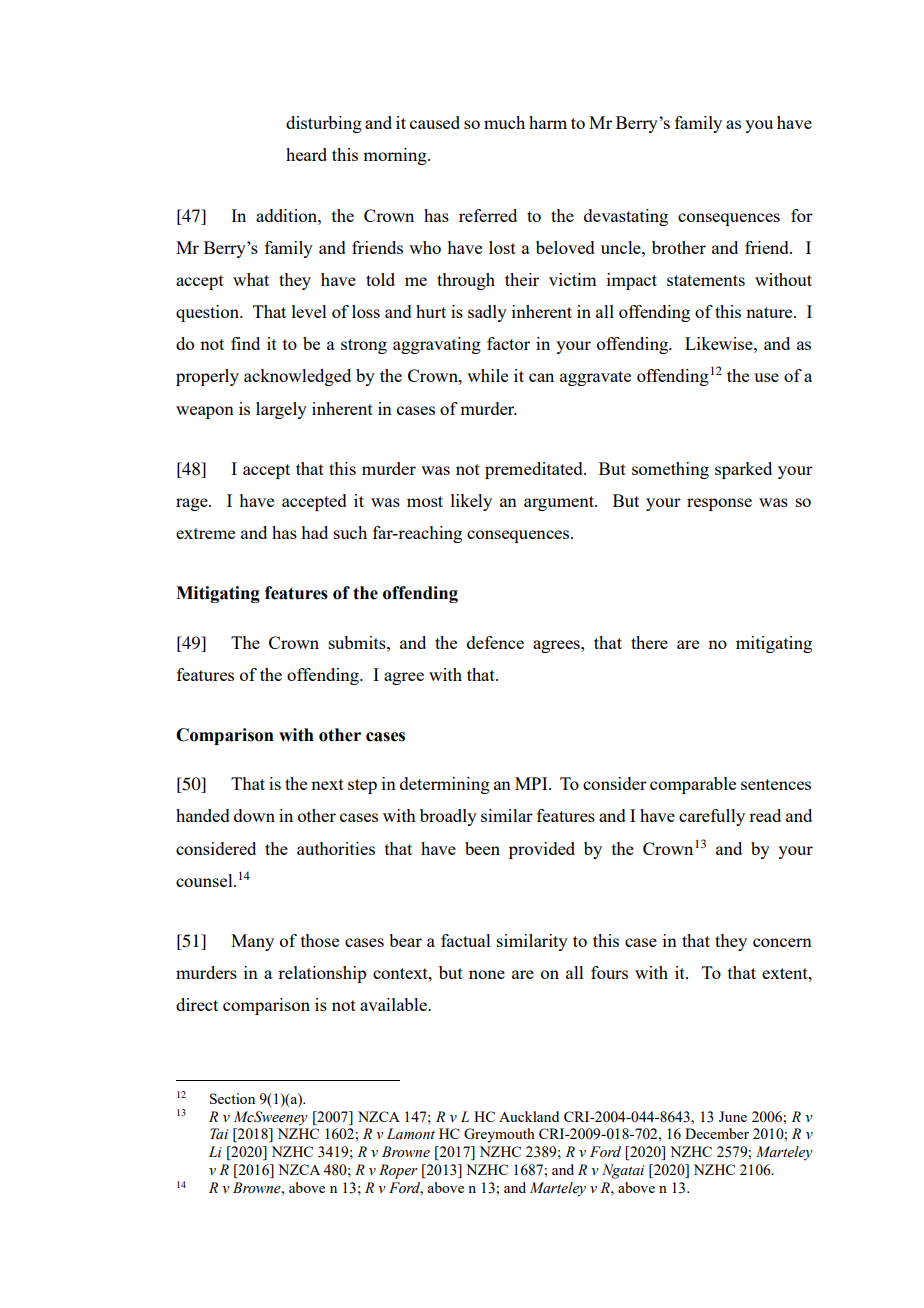  What do you see at coordinates (482, 848) in the screenshot?
I see `been` at bounding box center [482, 848].
